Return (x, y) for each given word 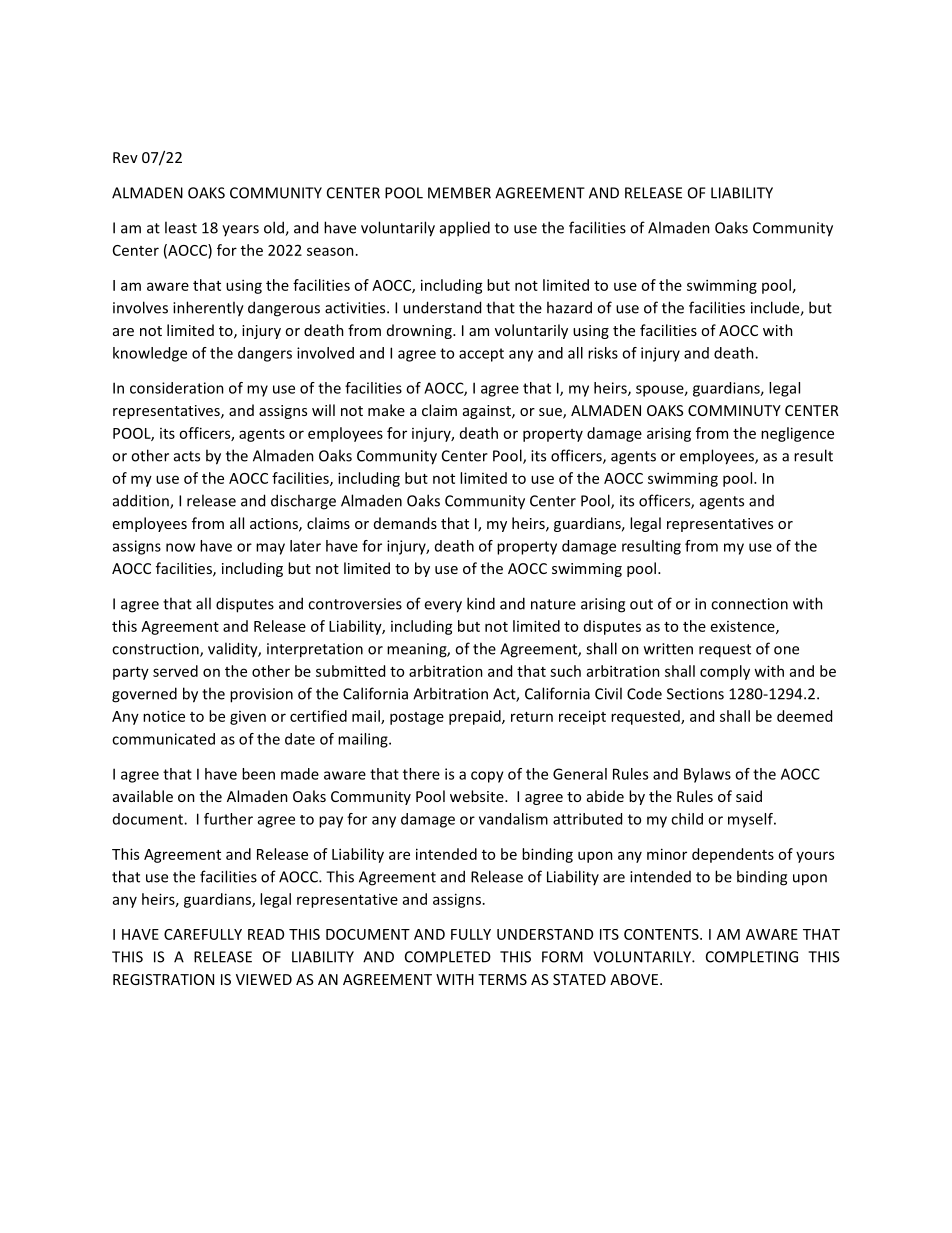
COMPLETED (448, 957)
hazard (569, 307)
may (270, 549)
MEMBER (459, 193)
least (181, 227)
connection (749, 604)
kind (481, 603)
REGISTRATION (163, 979)
